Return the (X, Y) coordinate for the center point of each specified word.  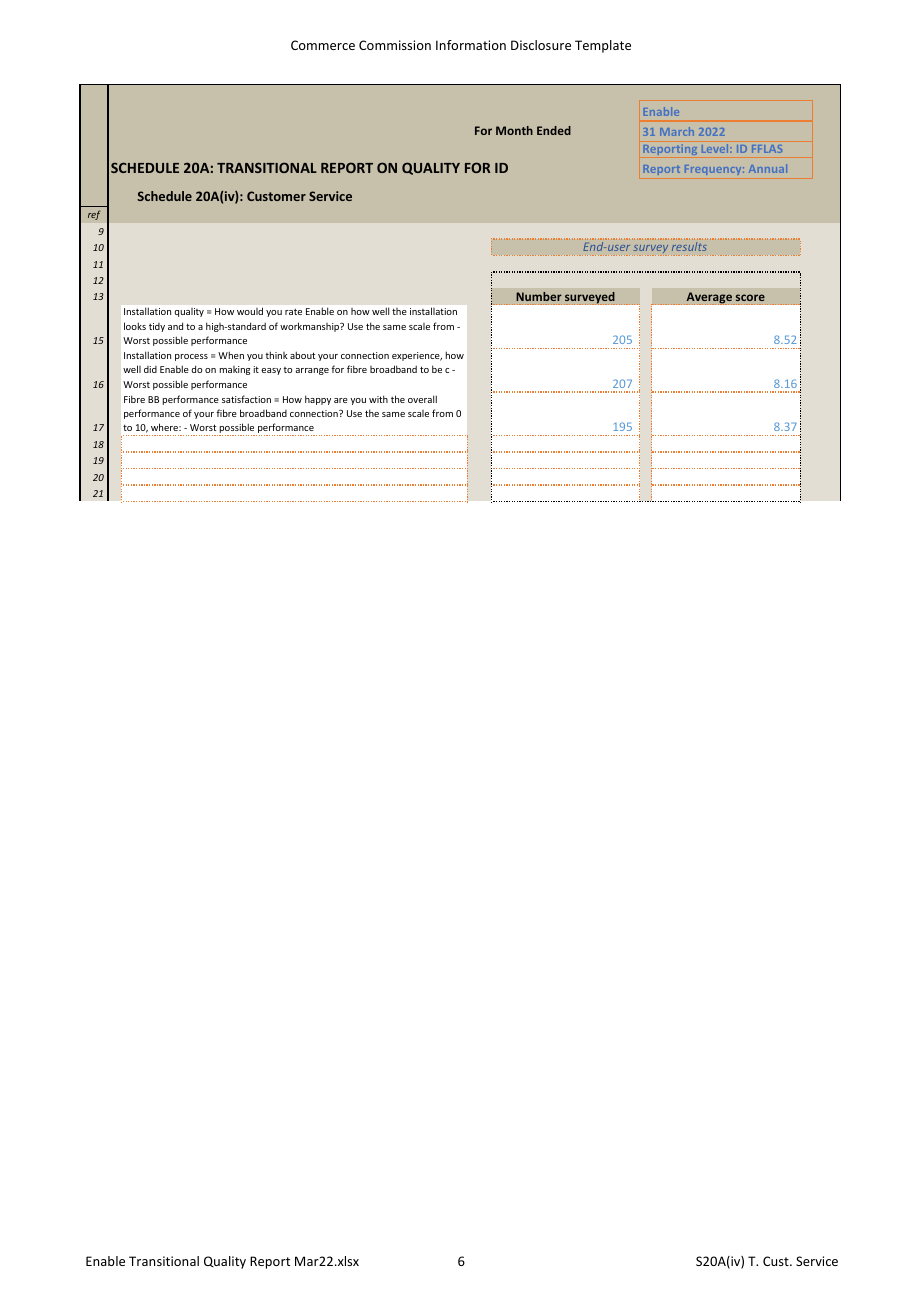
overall (422, 399)
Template (603, 46)
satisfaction (246, 399)
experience (417, 356)
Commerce (323, 45)
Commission (395, 45)
